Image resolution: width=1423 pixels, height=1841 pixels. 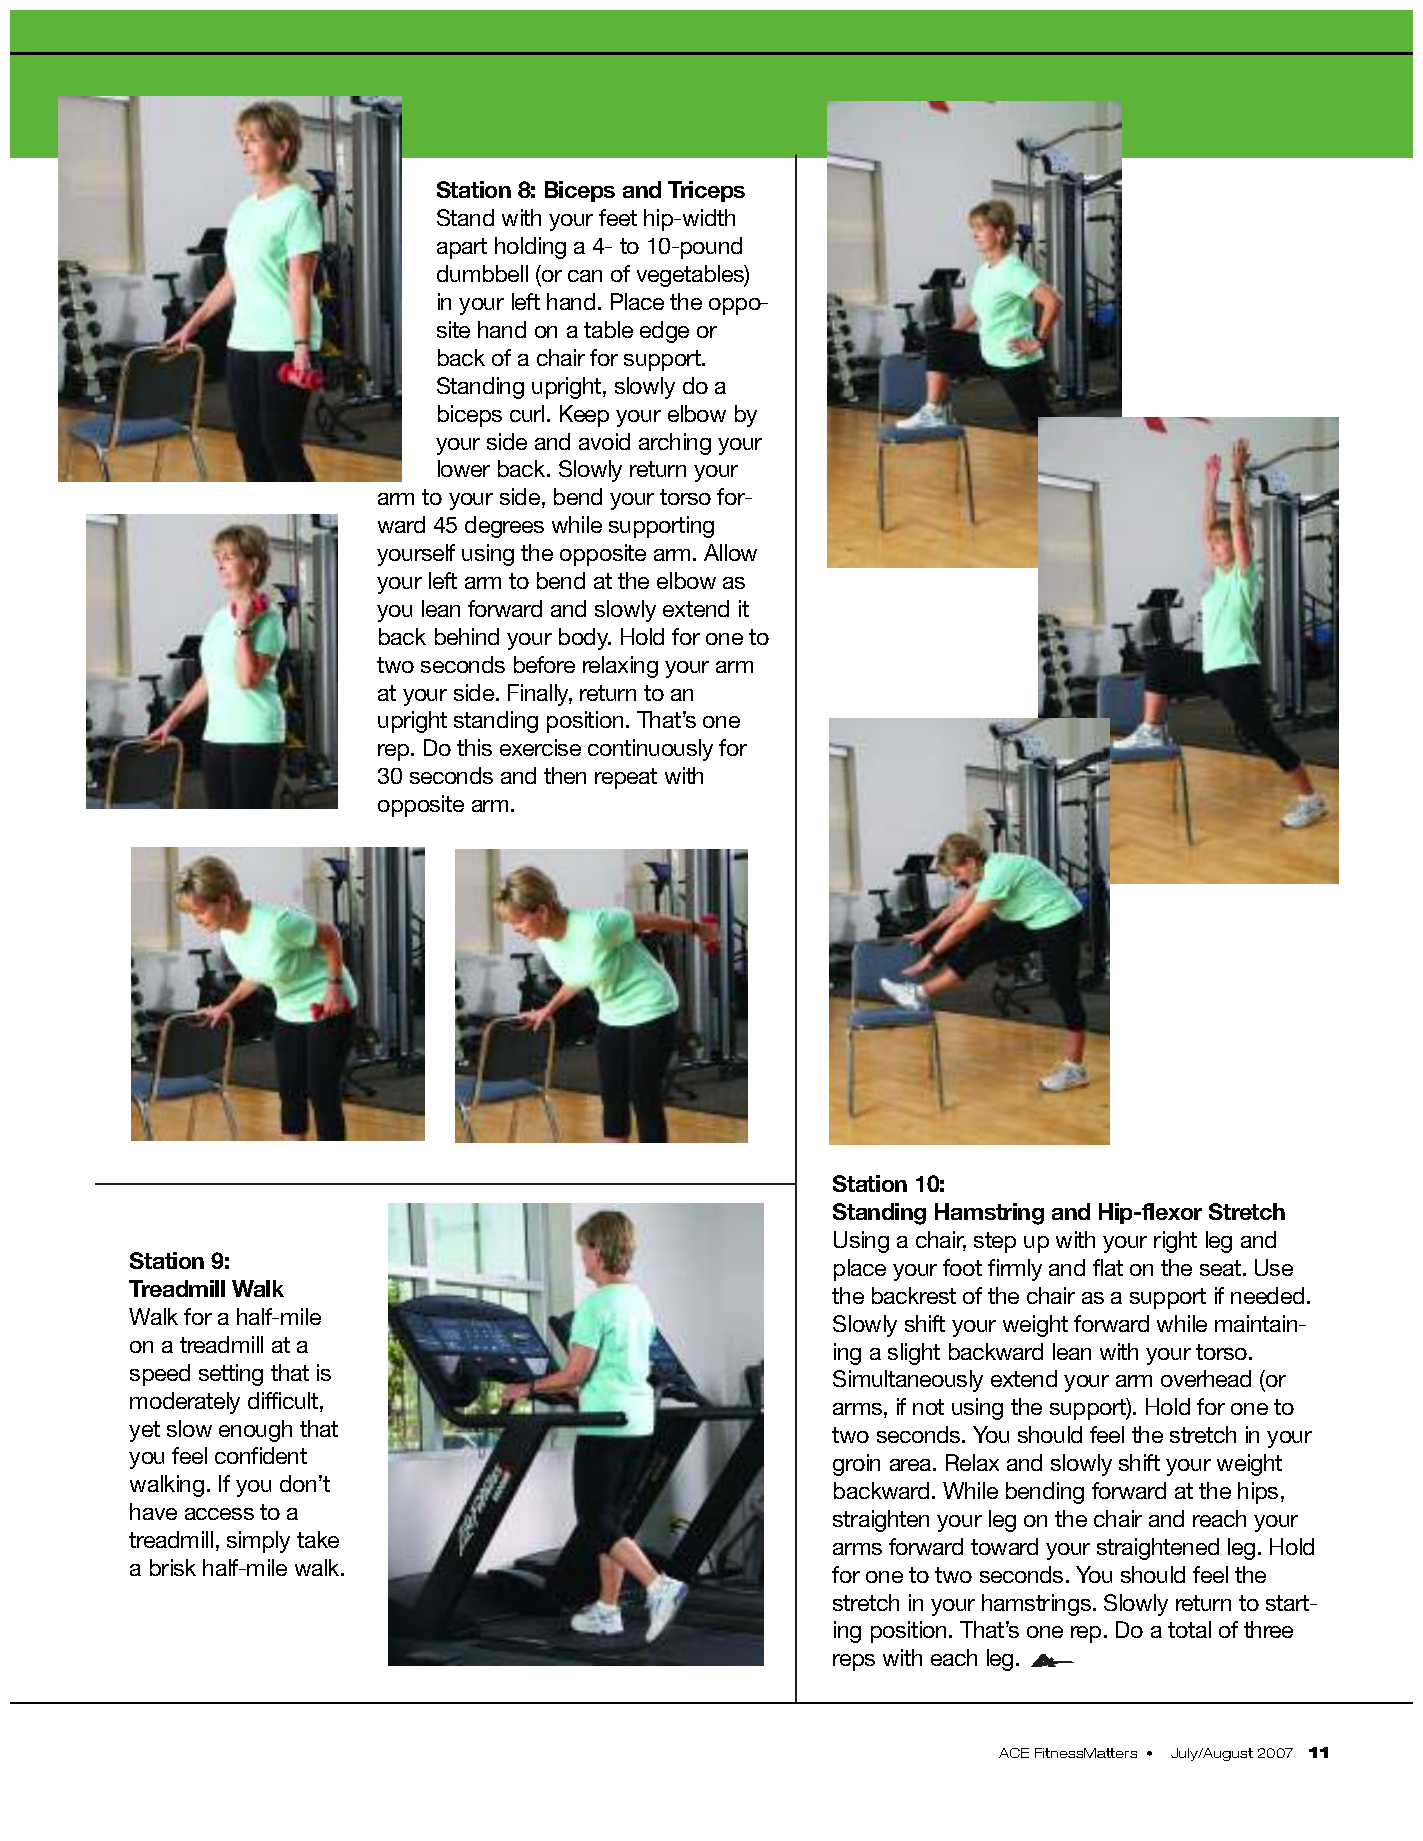 I want to click on reps, so click(x=854, y=1662).
